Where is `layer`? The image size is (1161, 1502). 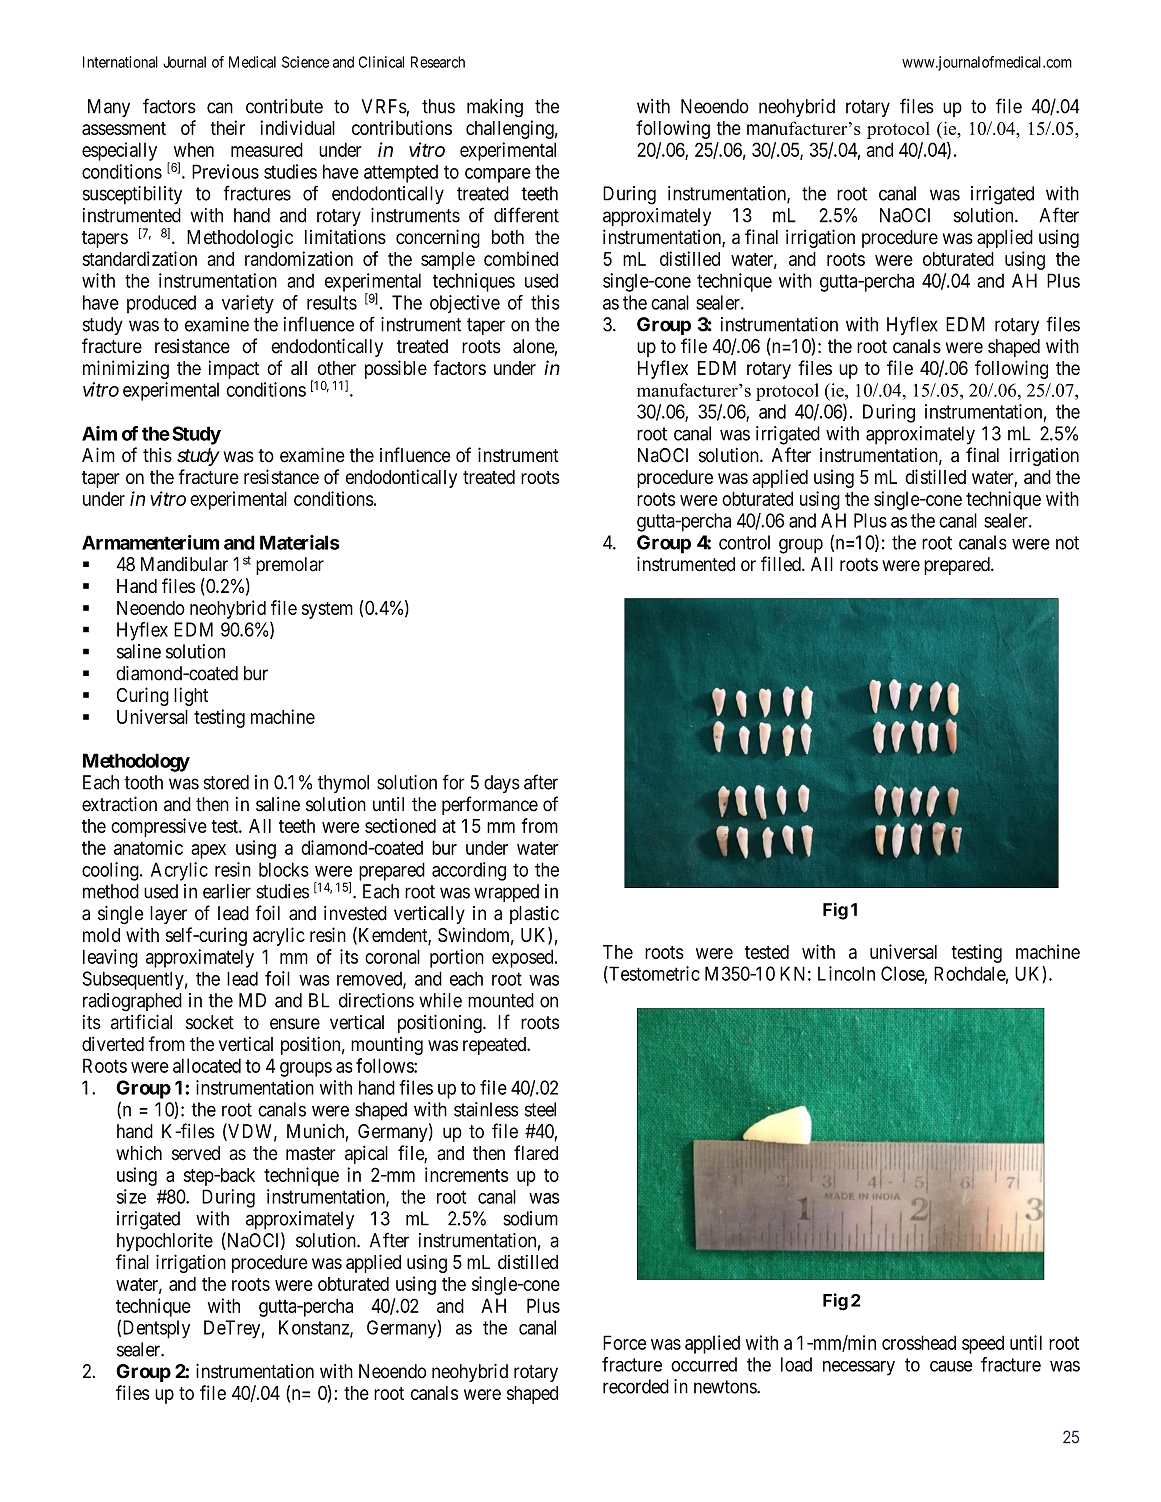
layer is located at coordinates (168, 915).
